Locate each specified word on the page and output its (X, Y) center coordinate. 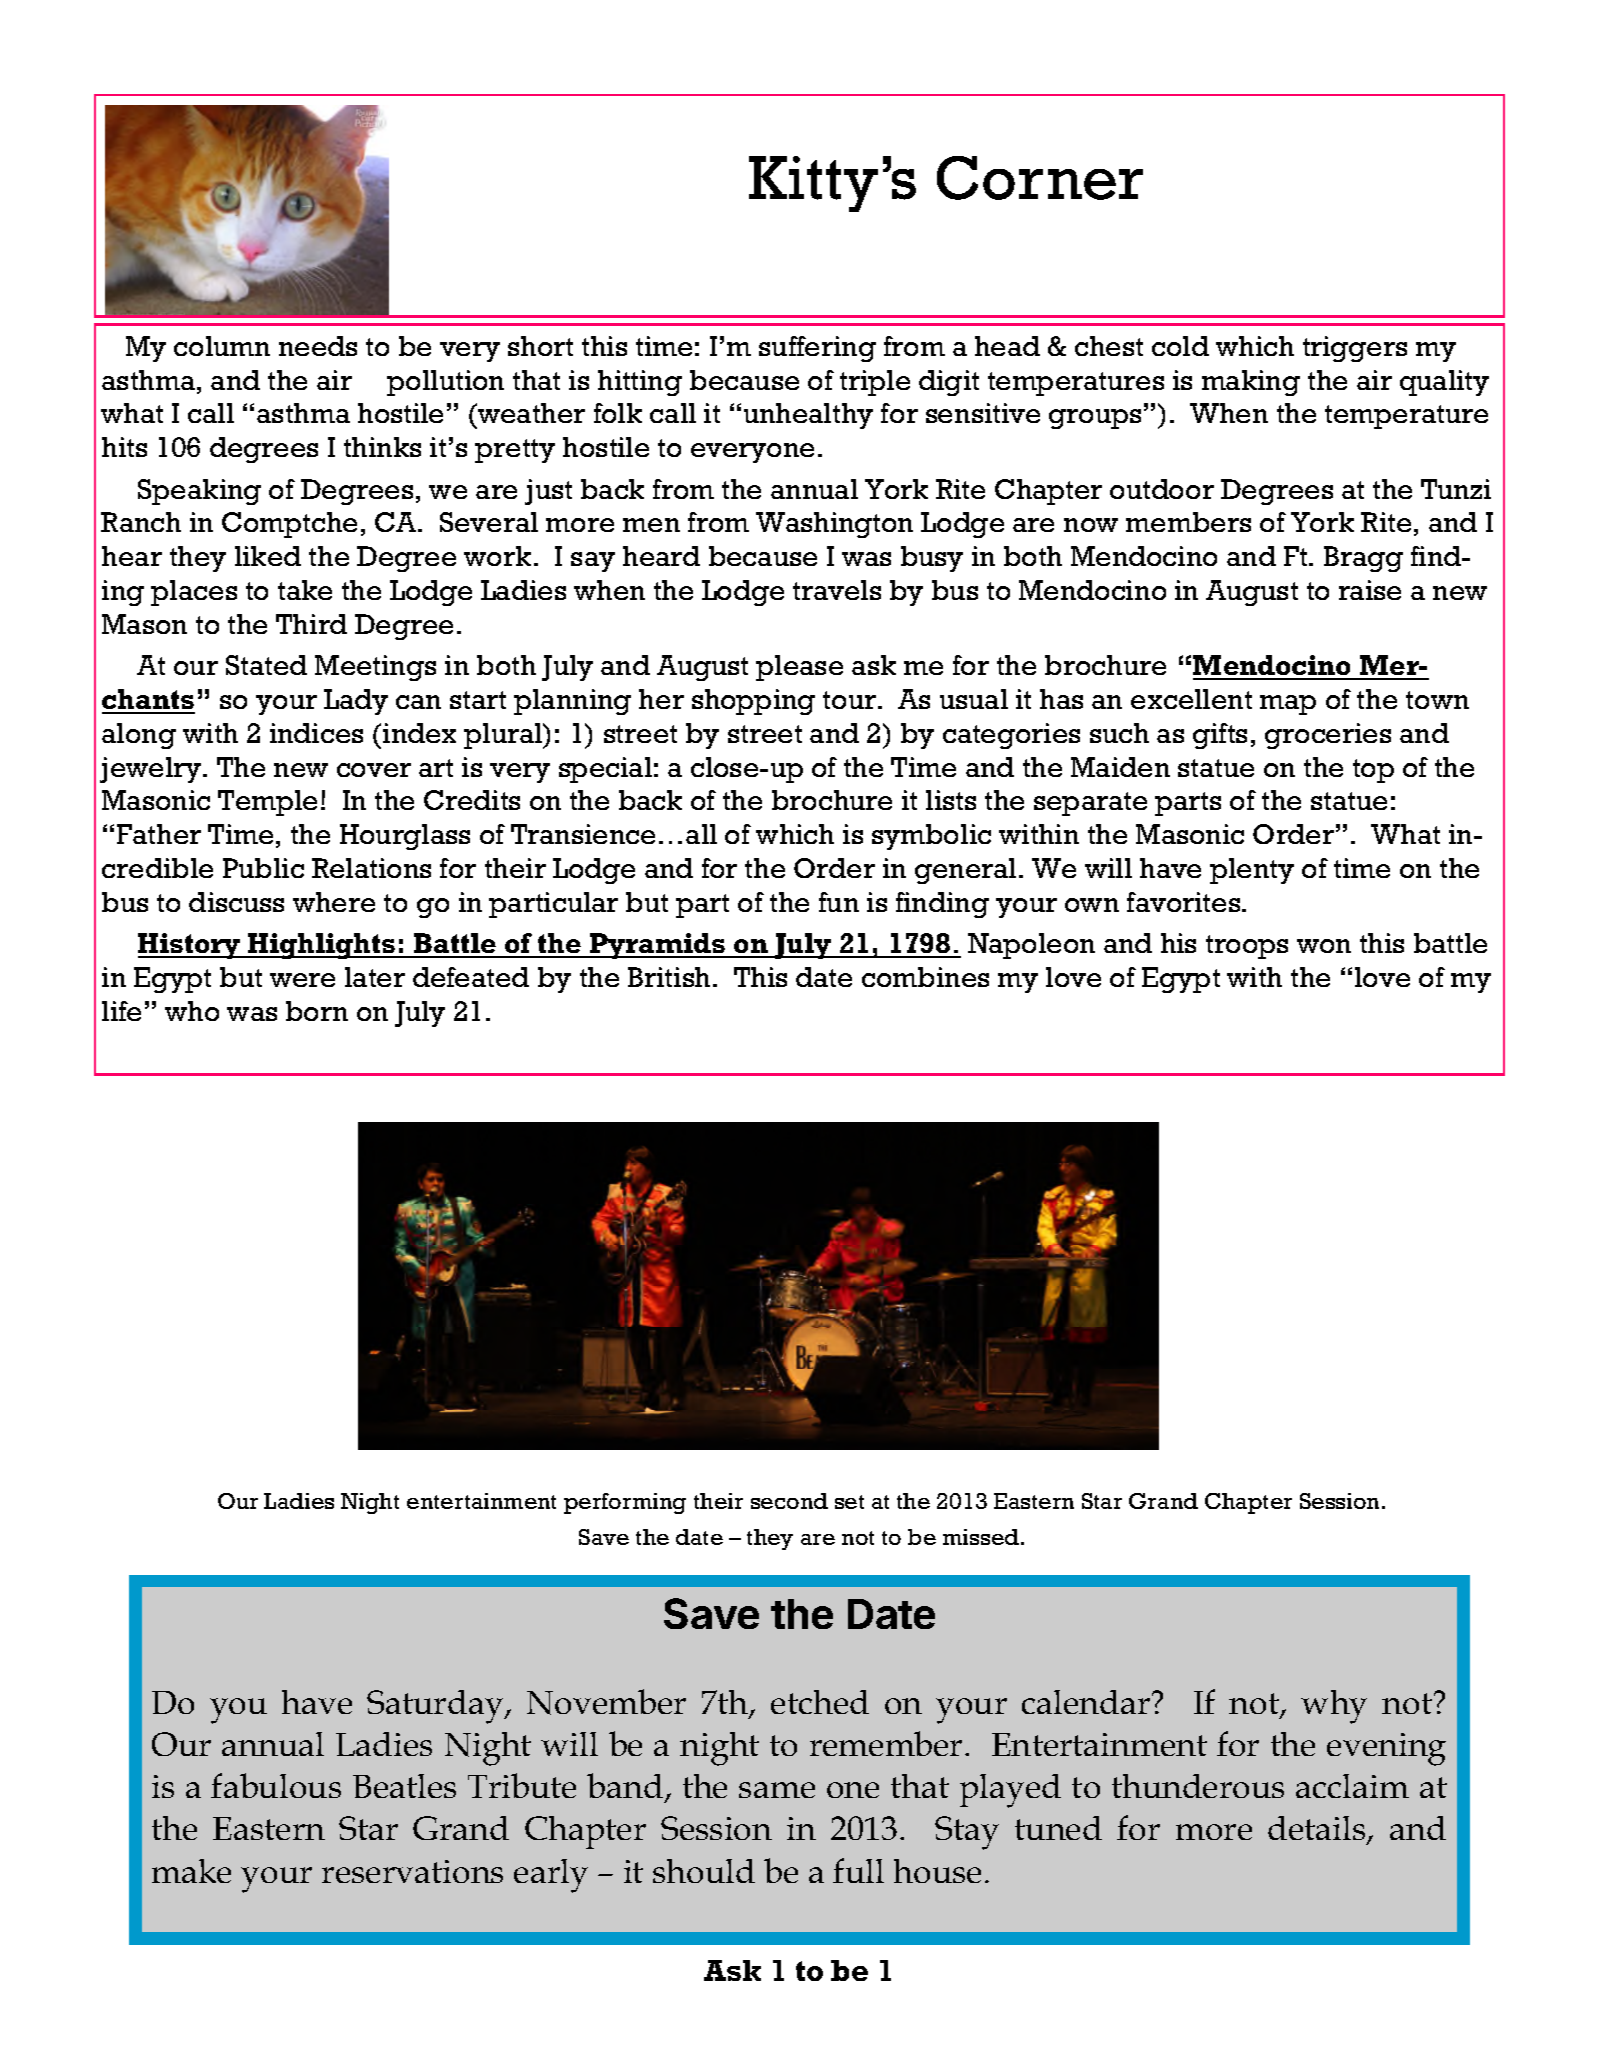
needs (318, 346)
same (777, 1790)
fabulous (276, 1785)
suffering (817, 349)
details (1318, 1830)
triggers (1355, 349)
